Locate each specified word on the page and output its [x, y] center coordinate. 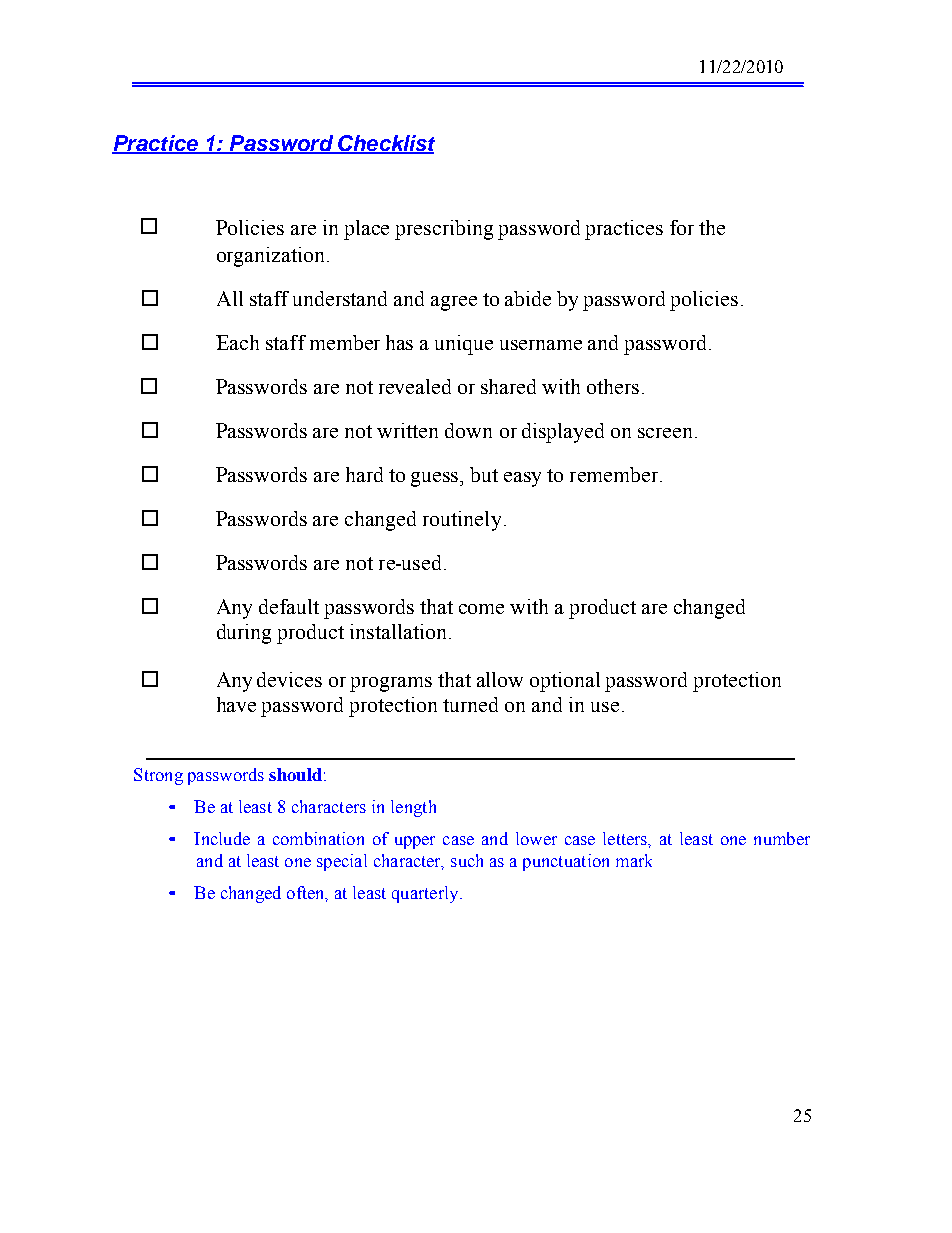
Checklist [385, 144]
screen [665, 433]
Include [222, 838]
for [682, 227]
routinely [462, 521]
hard [364, 474]
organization [270, 257]
